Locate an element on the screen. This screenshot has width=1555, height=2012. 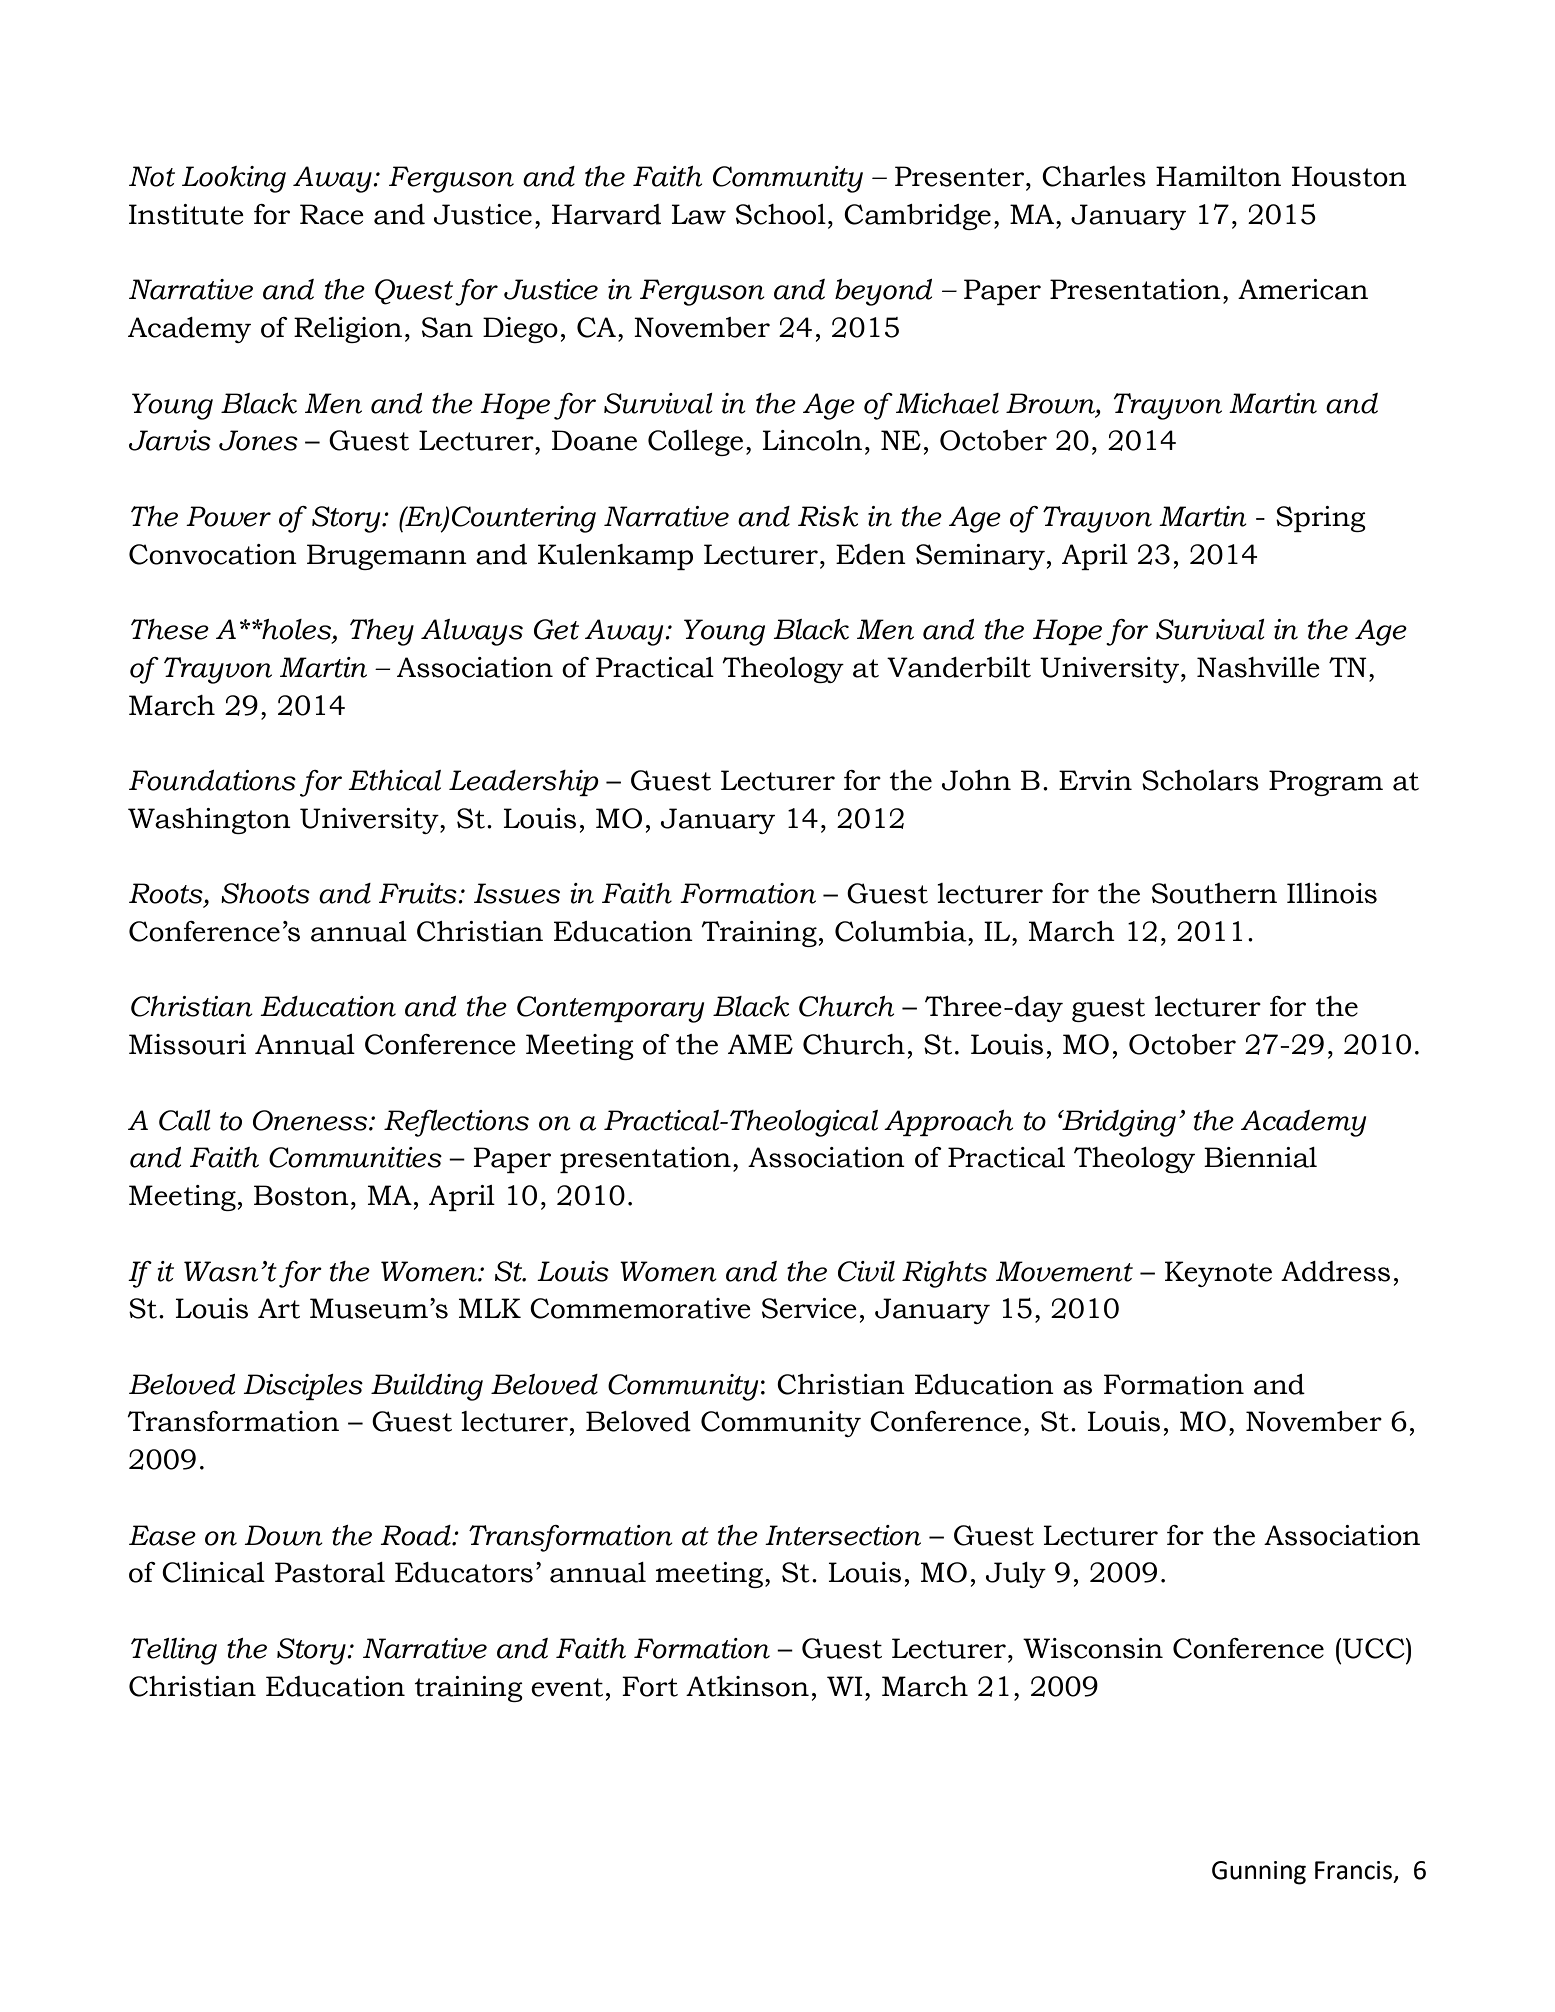
They is located at coordinates (382, 632).
